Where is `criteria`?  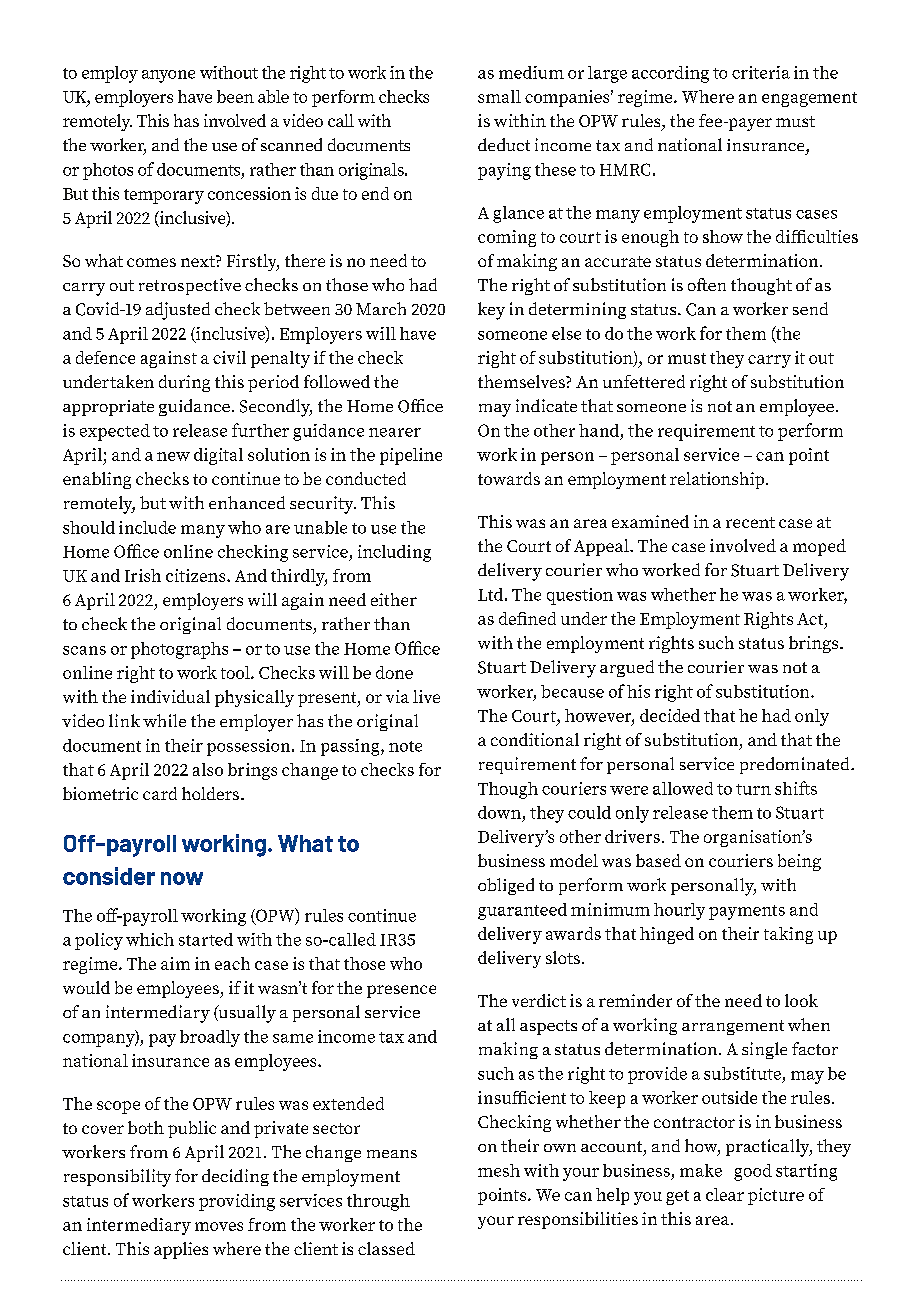 criteria is located at coordinates (761, 72).
